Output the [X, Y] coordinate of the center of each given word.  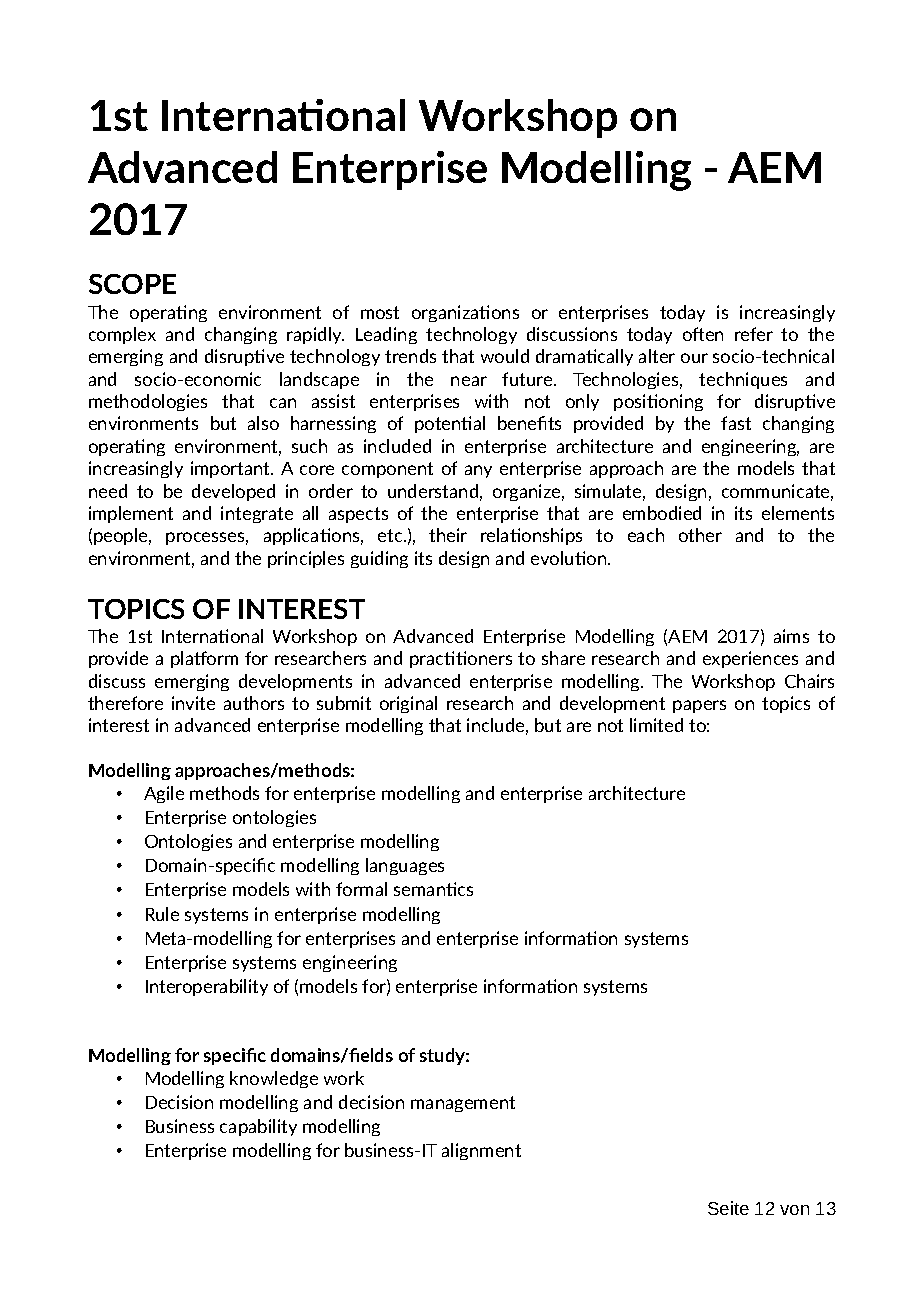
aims [791, 636]
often [703, 334]
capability [258, 1127]
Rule [162, 914]
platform [204, 659]
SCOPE [132, 284]
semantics [433, 889]
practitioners [461, 659]
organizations [465, 313]
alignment [481, 1151]
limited [656, 725]
